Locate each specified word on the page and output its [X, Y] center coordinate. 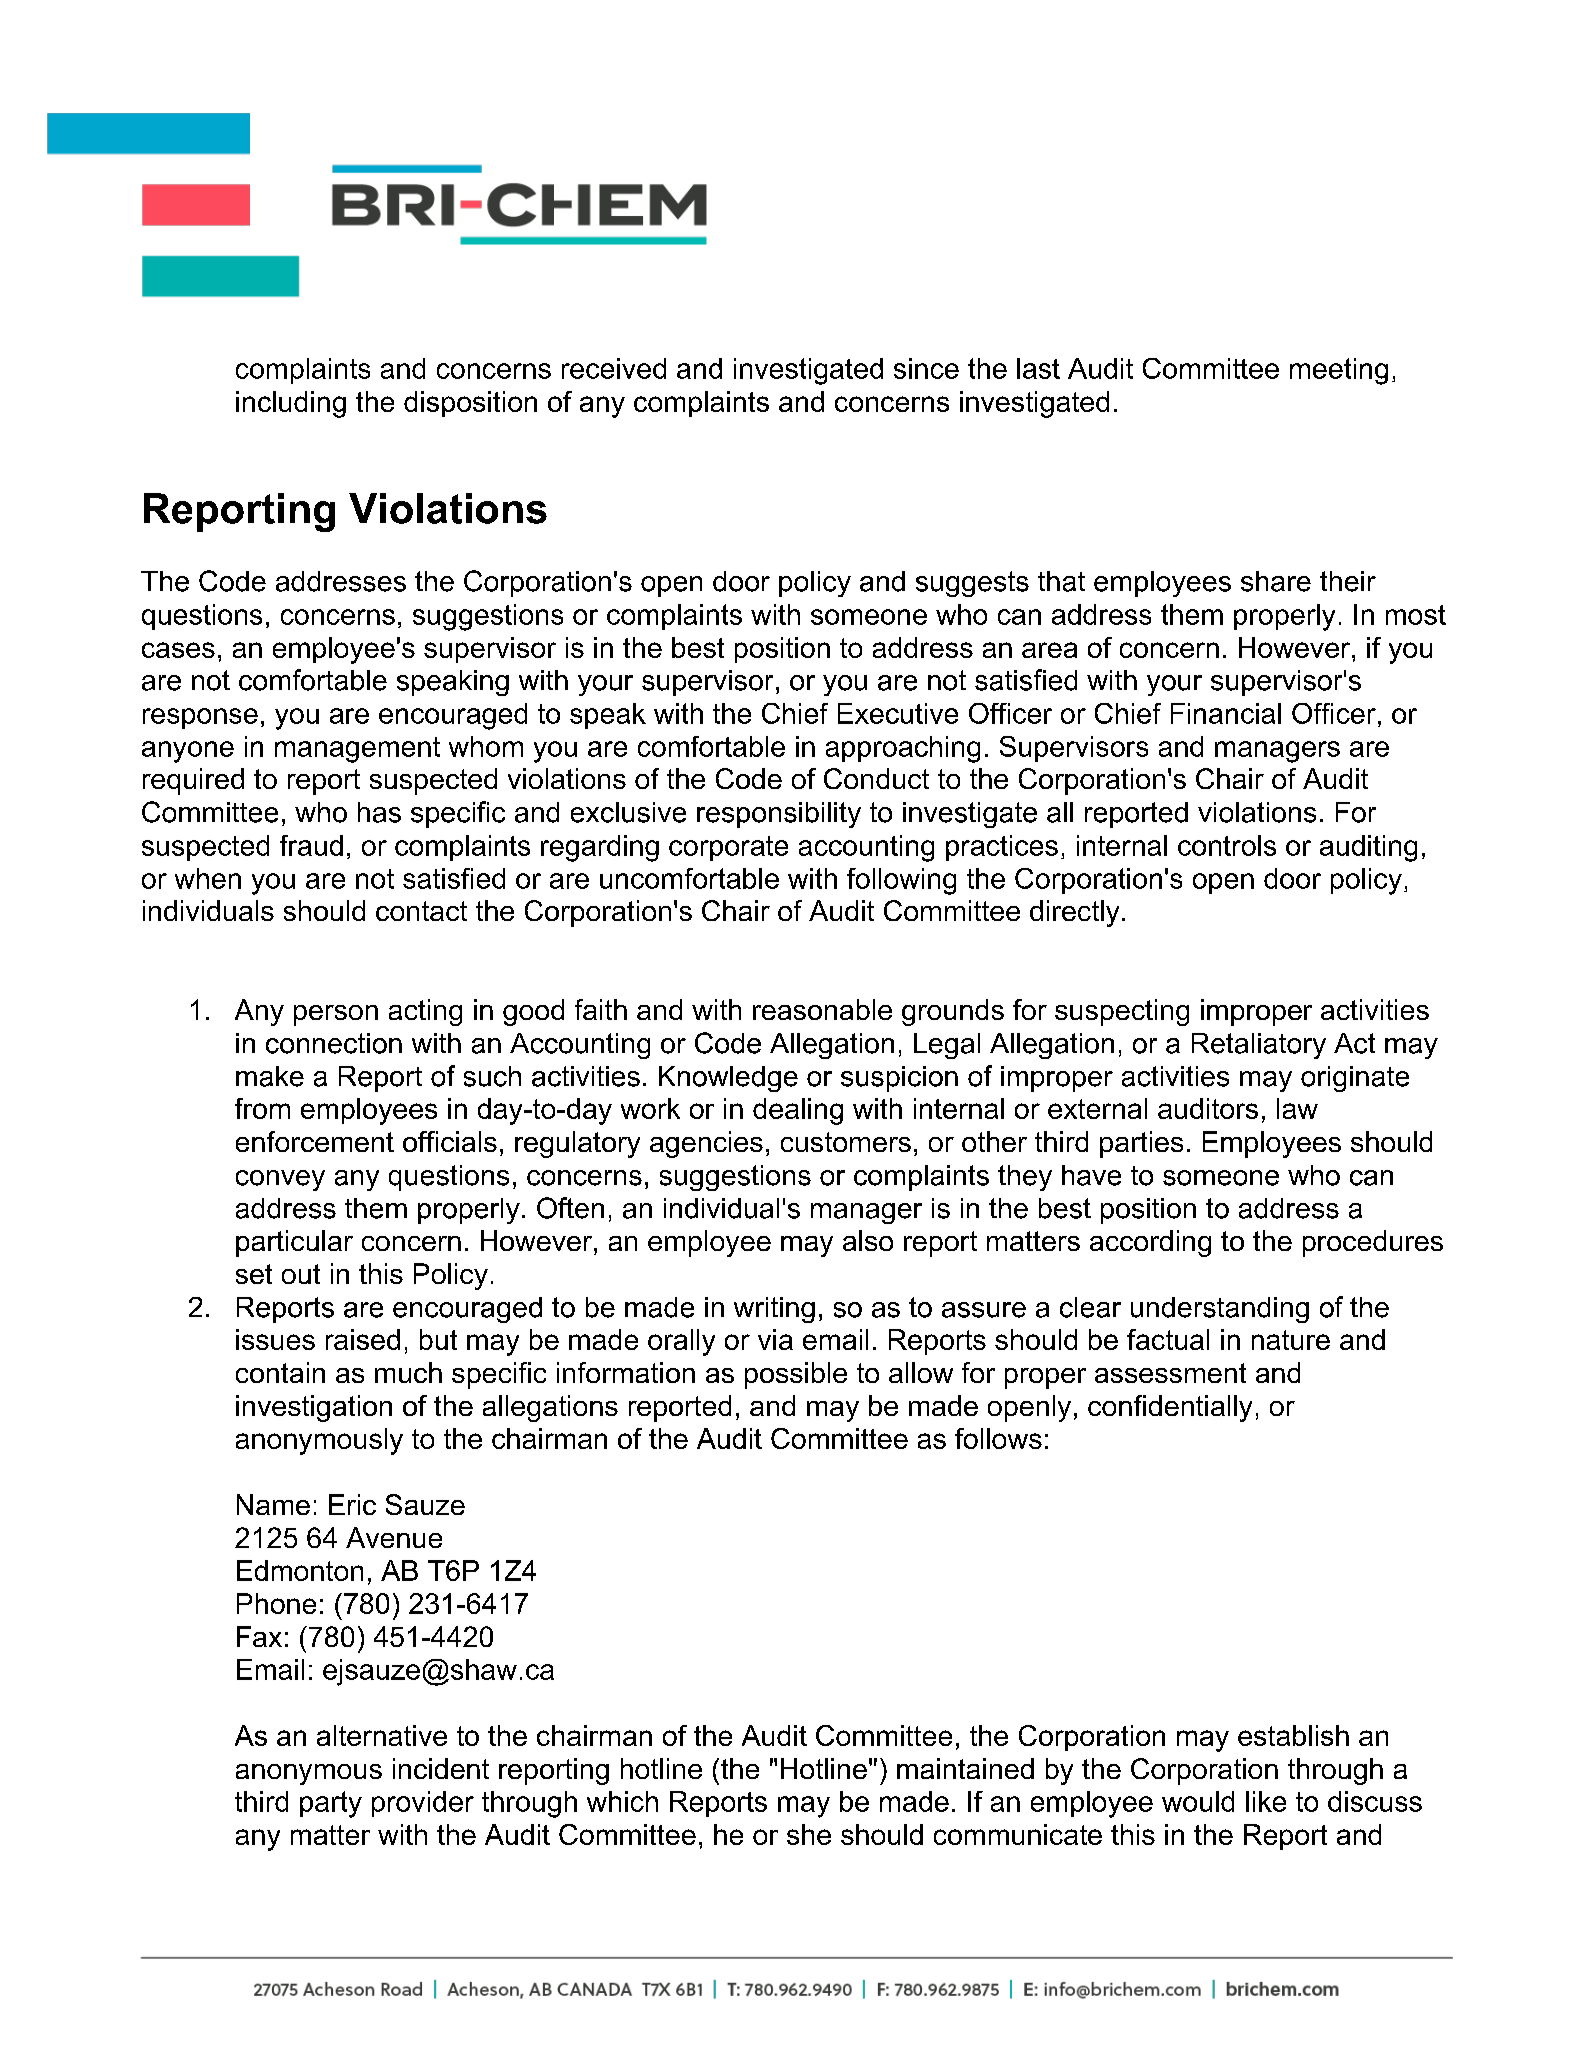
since [926, 368]
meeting [1339, 371]
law [1297, 1108]
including [291, 404]
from [262, 1108]
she [809, 1834]
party [331, 1804]
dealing [798, 1111]
